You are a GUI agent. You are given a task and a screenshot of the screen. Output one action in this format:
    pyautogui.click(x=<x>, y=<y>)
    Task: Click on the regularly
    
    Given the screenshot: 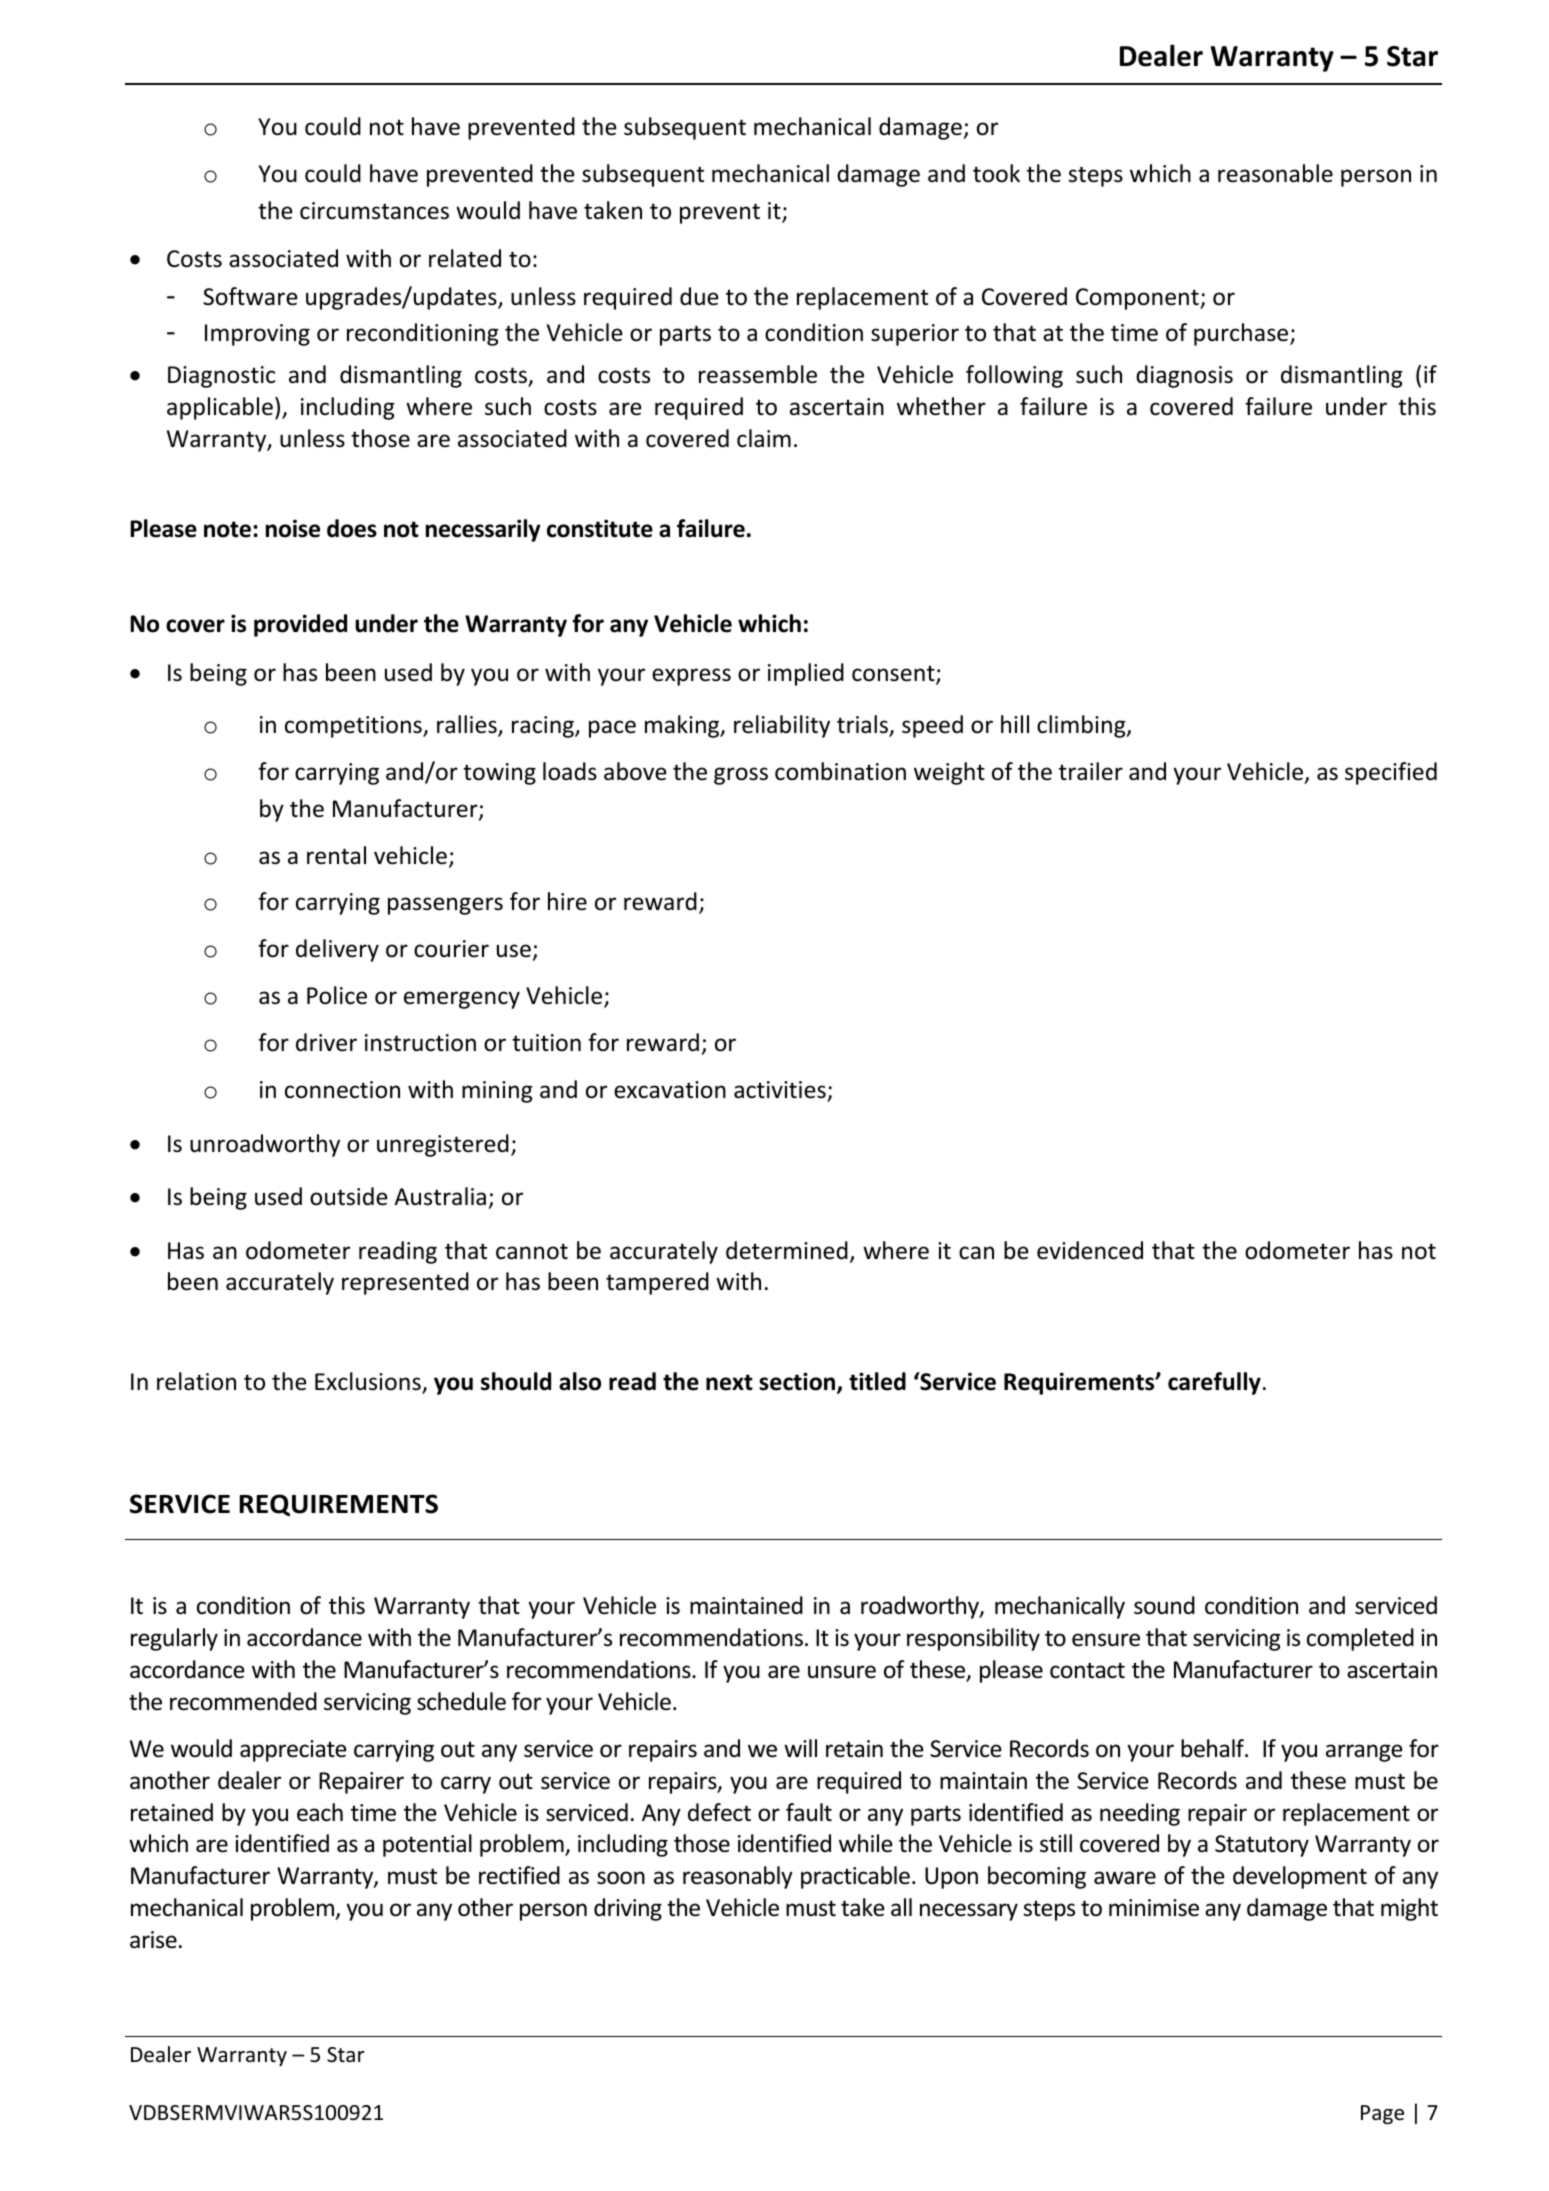 What is the action you would take?
    pyautogui.click(x=174, y=1639)
